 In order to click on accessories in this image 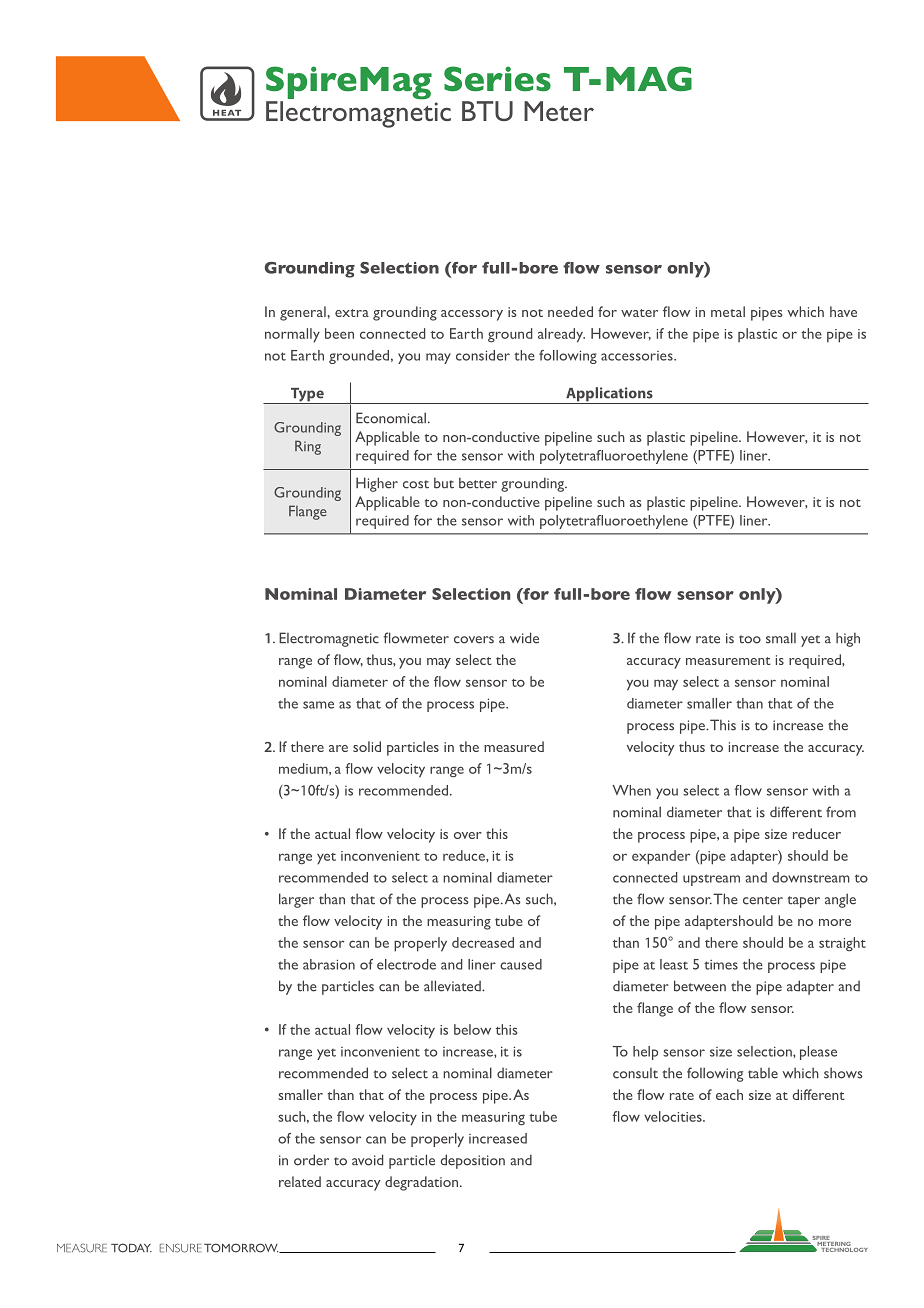, I will do `click(638, 356)`.
